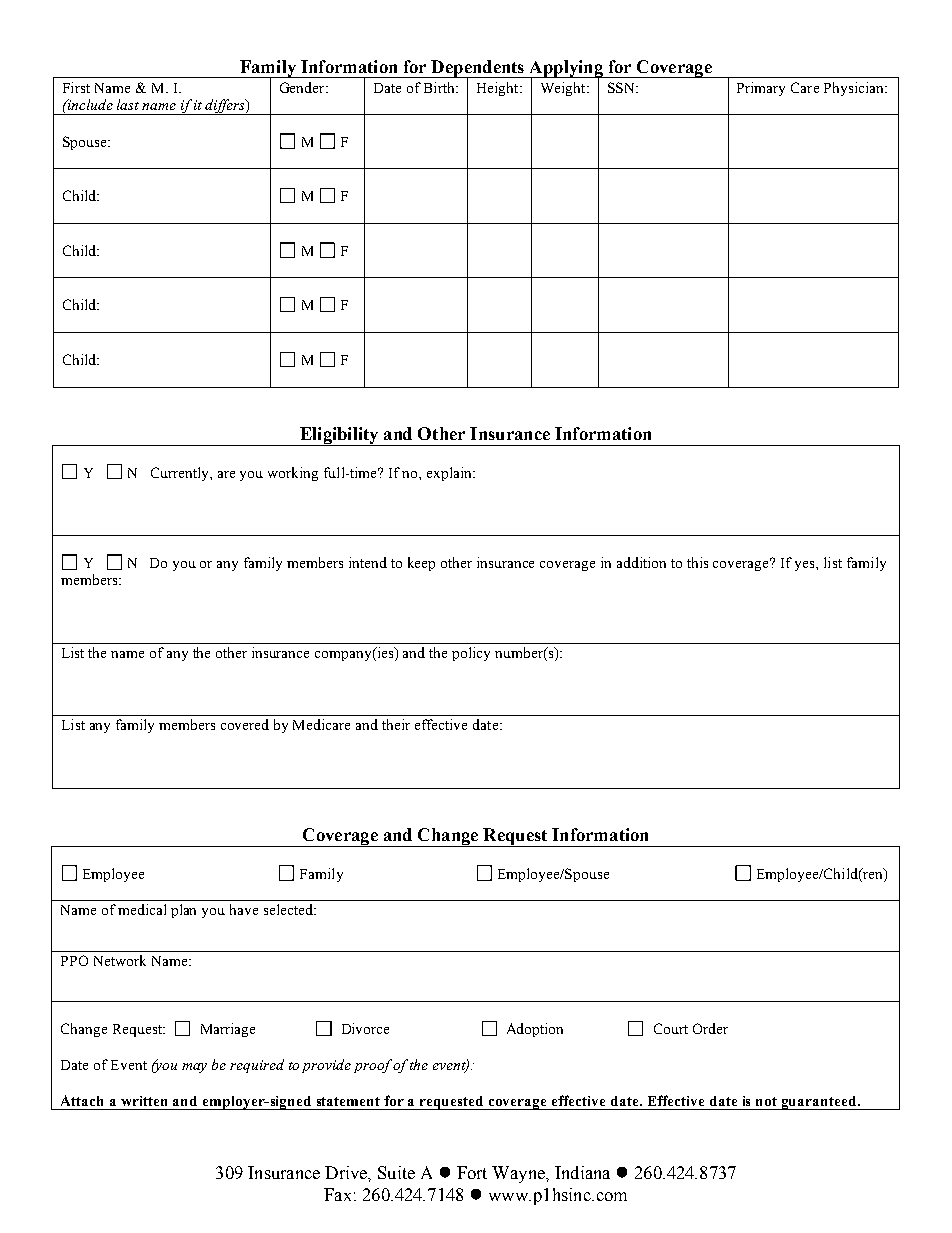 The image size is (952, 1233). I want to click on last, so click(128, 104).
